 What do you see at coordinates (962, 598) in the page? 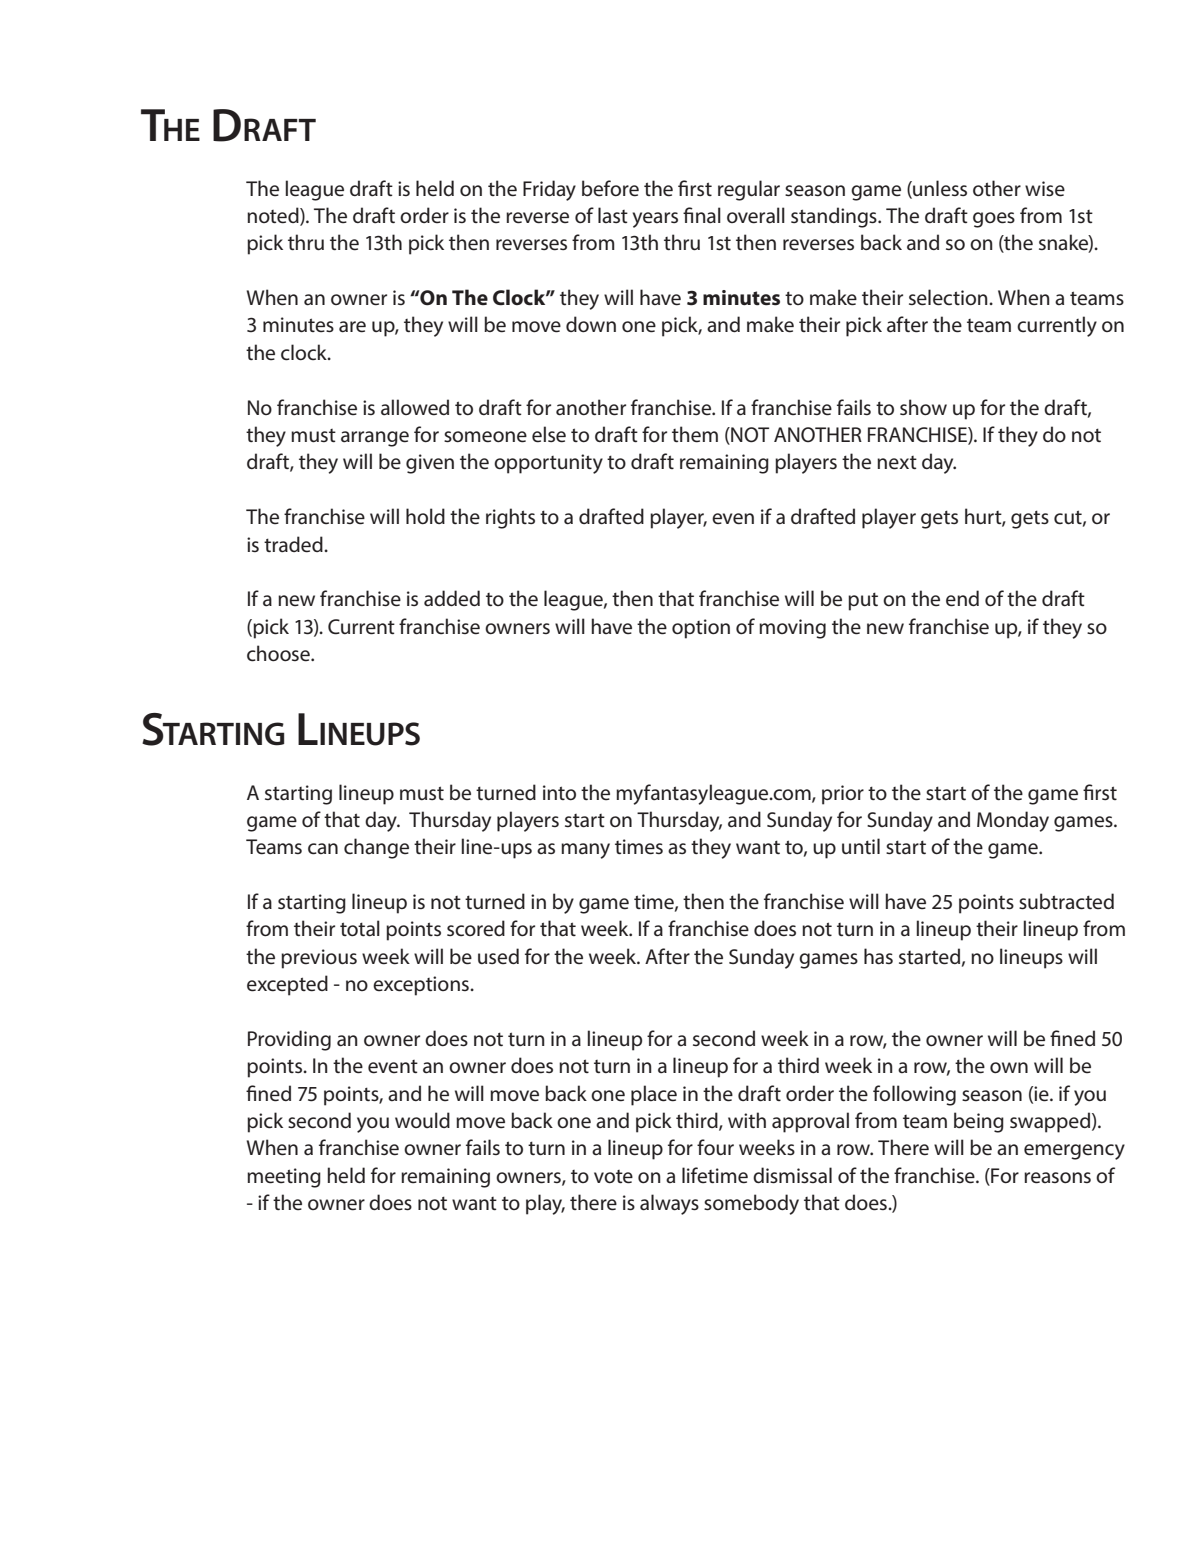
I see `end` at bounding box center [962, 598].
